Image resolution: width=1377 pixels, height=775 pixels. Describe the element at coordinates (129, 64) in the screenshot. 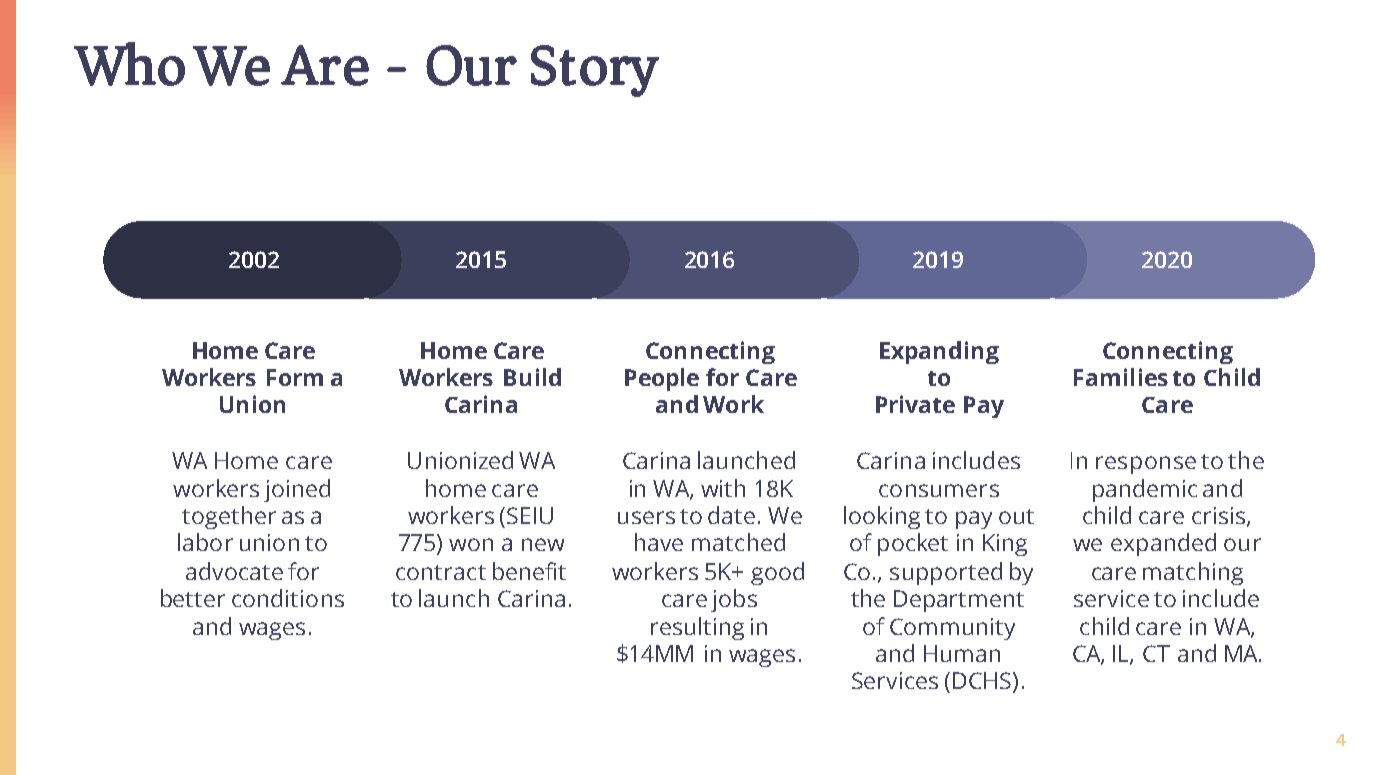

I see `Who` at that location.
